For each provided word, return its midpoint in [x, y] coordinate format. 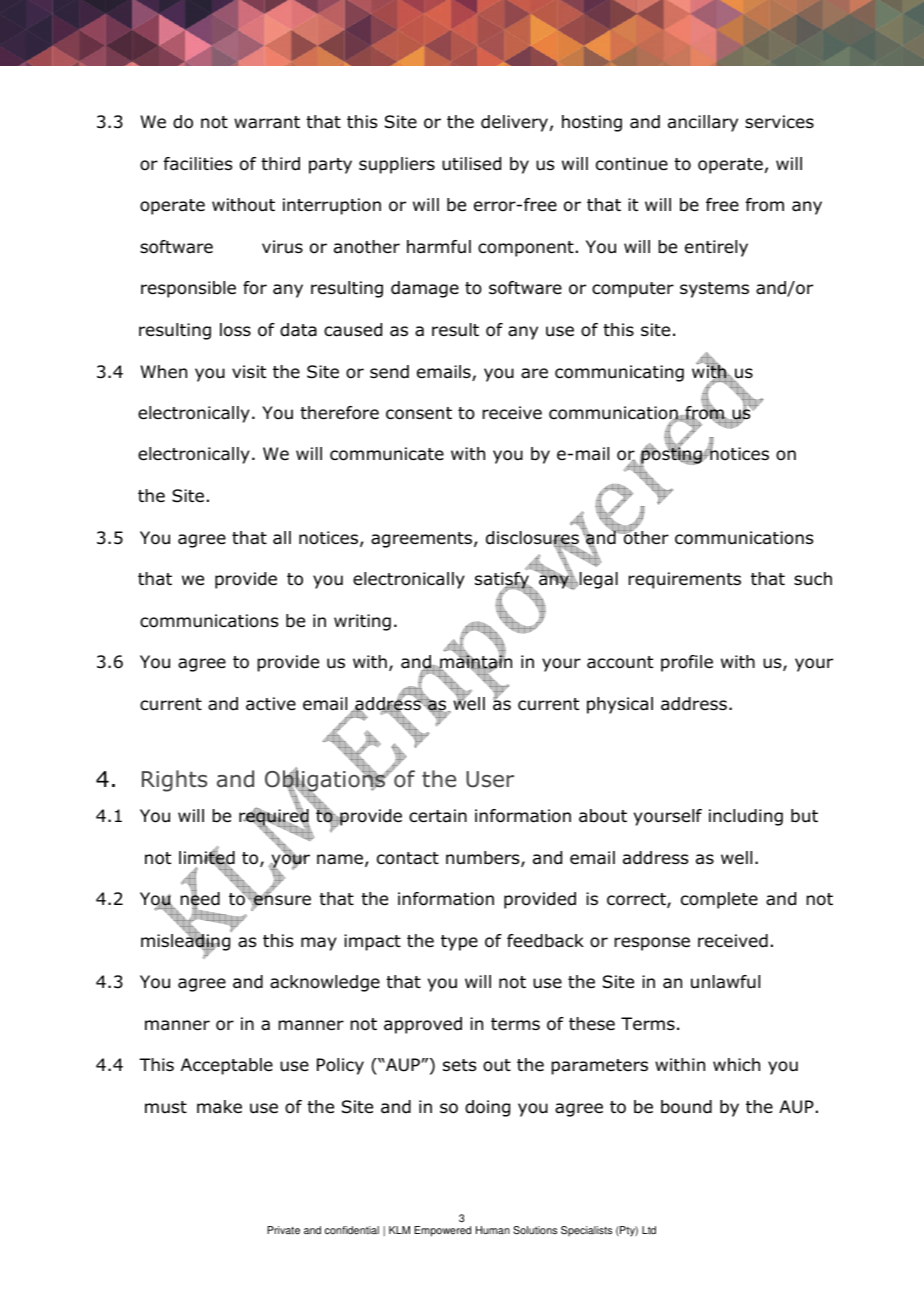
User [490, 779]
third [280, 164]
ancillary [703, 123]
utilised [471, 164]
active [271, 704]
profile [687, 663]
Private [283, 1230]
